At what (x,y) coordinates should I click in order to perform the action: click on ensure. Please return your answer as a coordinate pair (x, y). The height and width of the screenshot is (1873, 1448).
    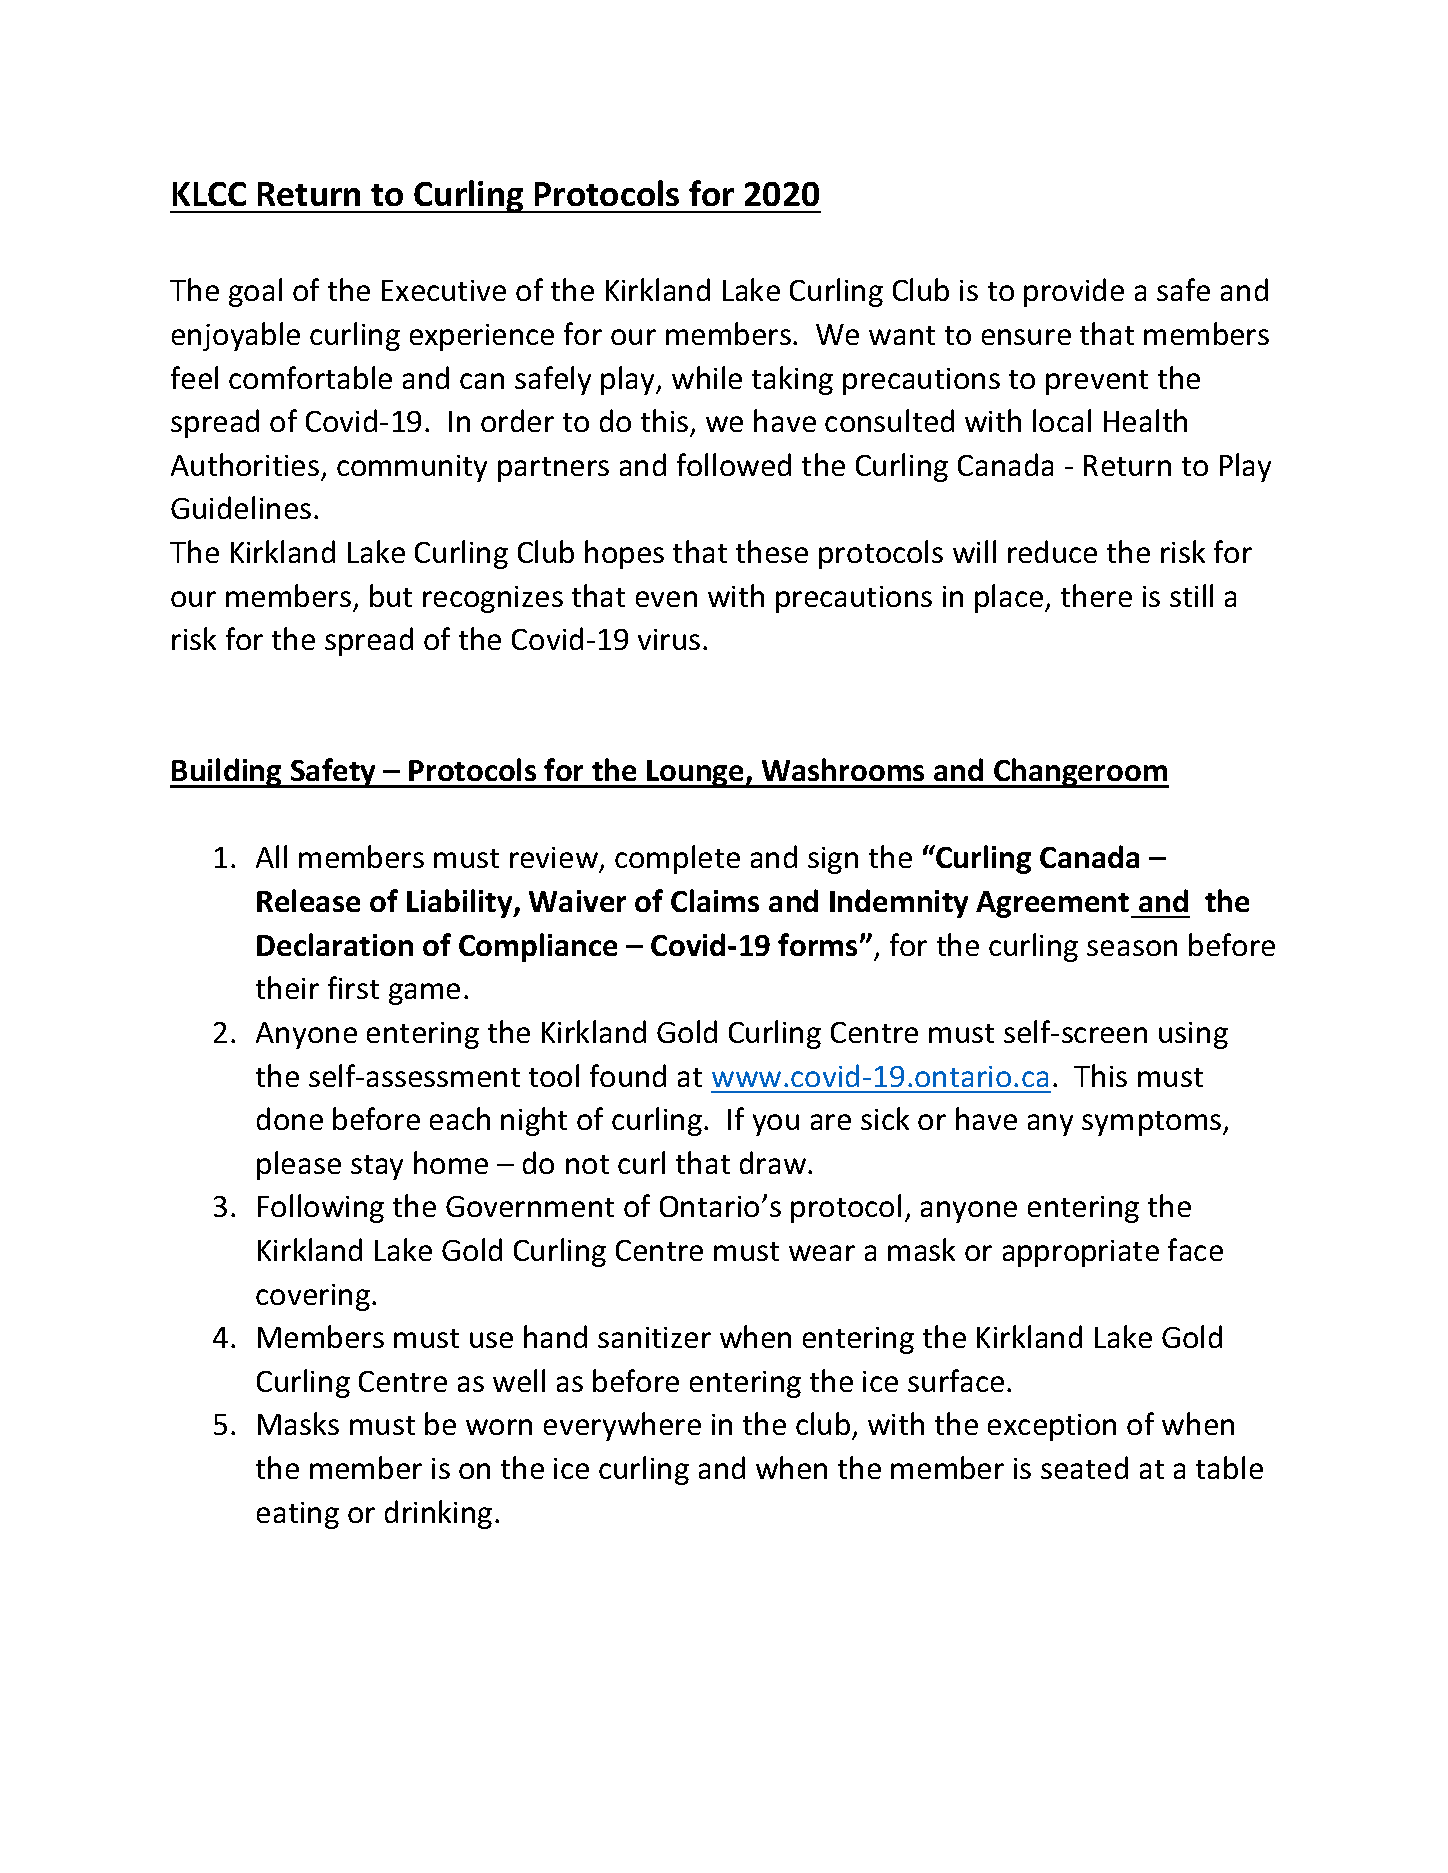
    Looking at the image, I should click on (1026, 337).
